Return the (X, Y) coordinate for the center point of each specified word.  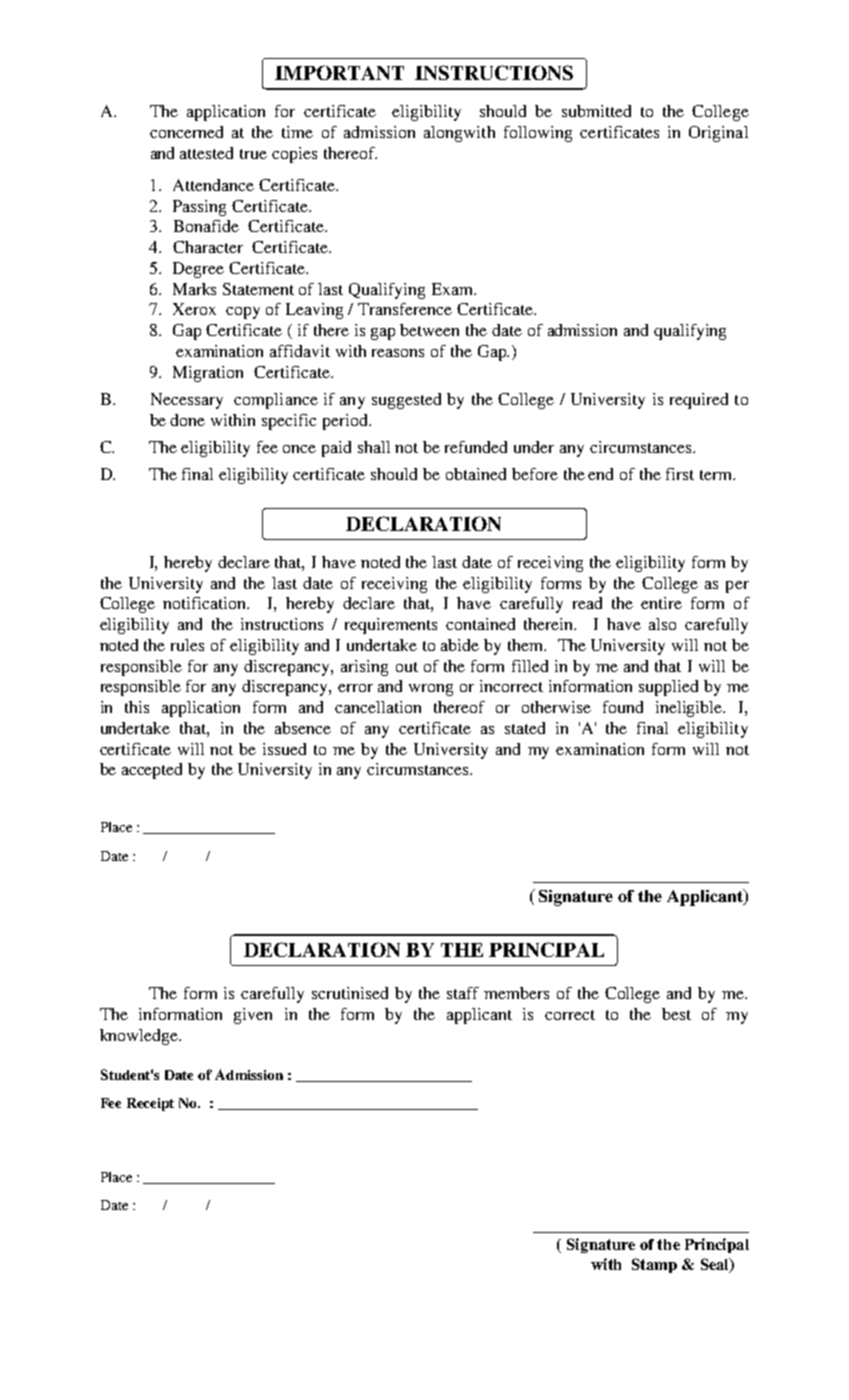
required (699, 401)
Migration (208, 374)
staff (463, 993)
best (676, 1014)
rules (187, 645)
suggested (406, 401)
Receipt (150, 1104)
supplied (668, 688)
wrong (431, 690)
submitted (596, 111)
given (253, 1016)
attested (206, 153)
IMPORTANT (339, 72)
